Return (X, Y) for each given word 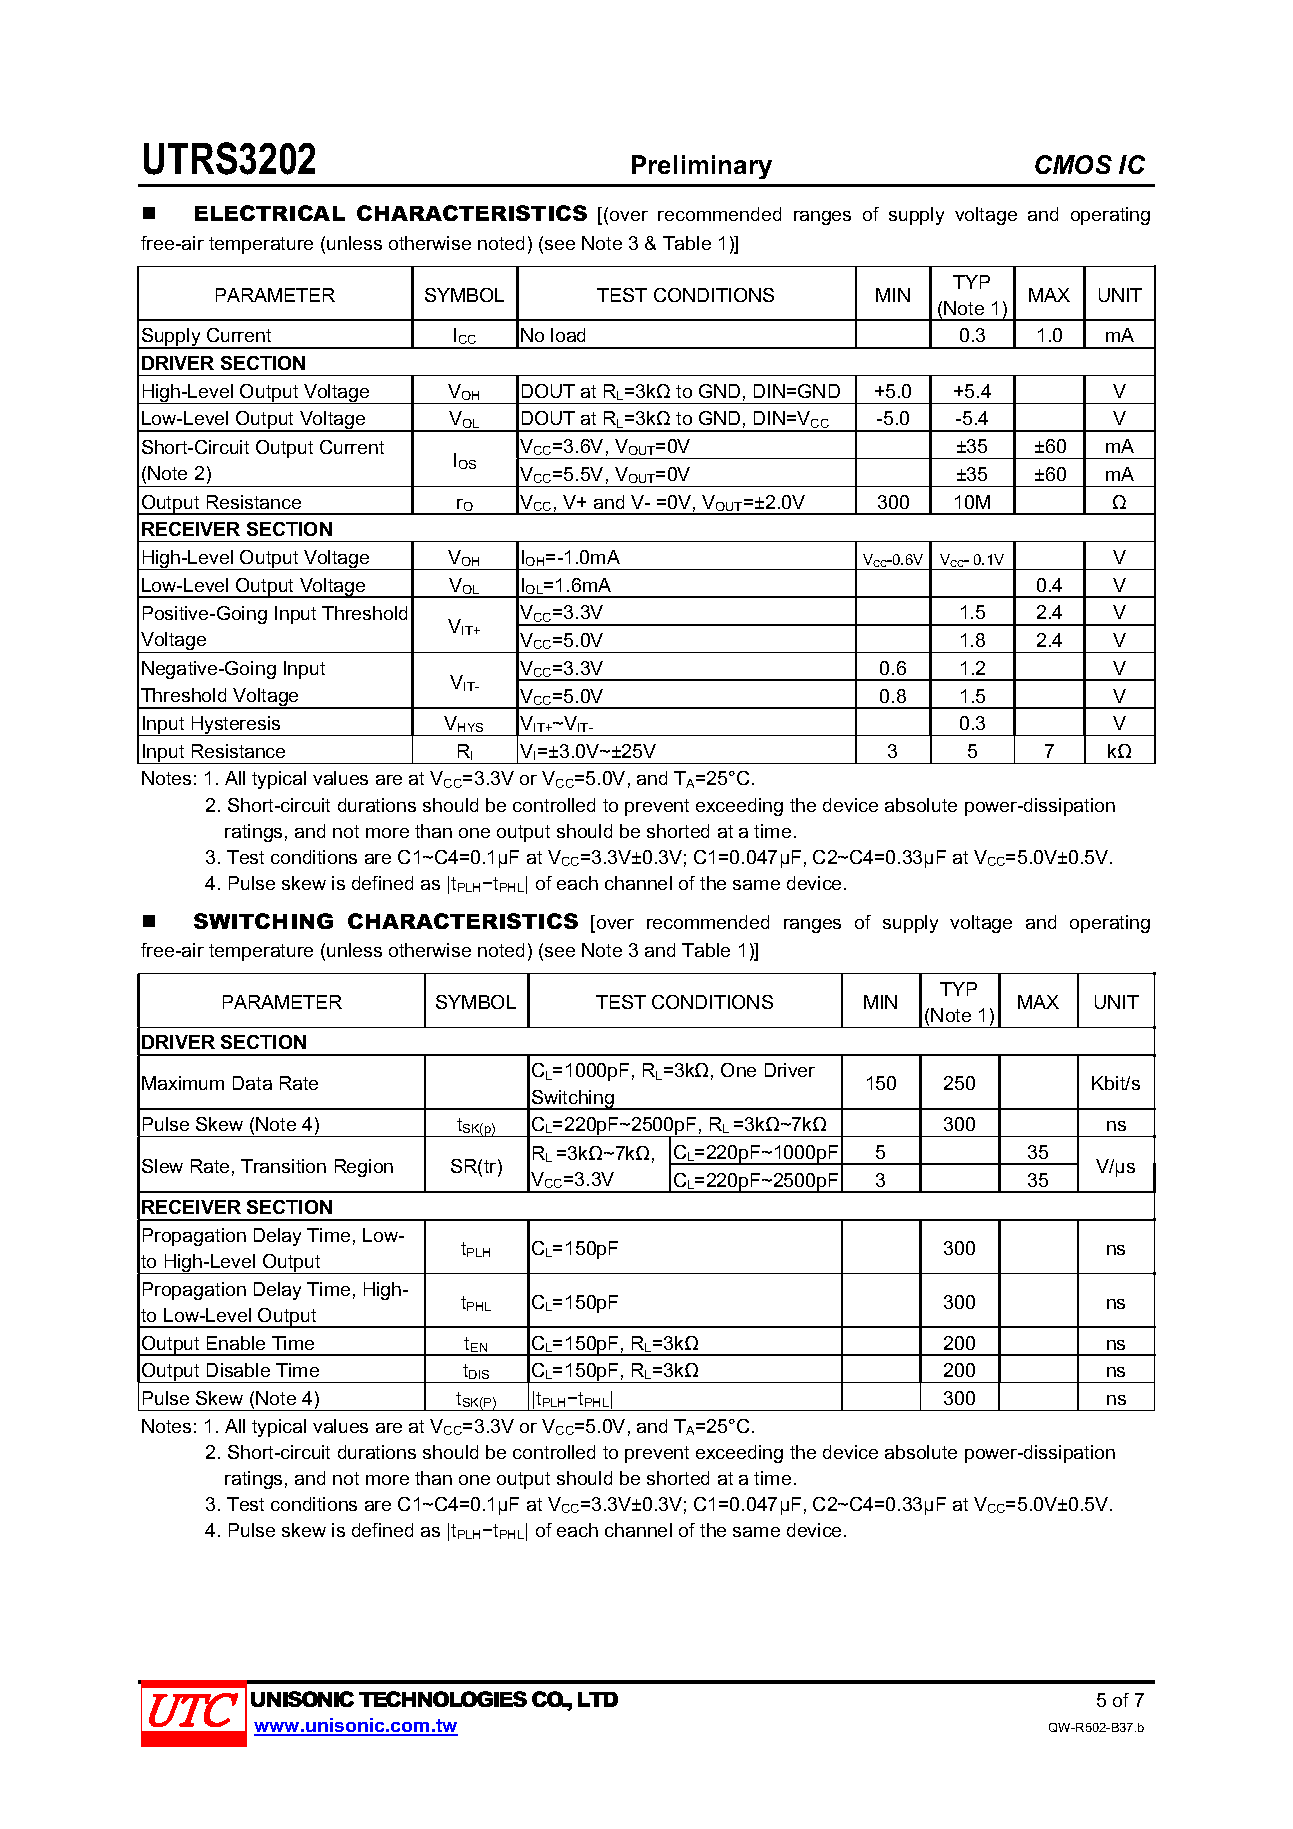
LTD (598, 1699)
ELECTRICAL (270, 213)
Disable (238, 1370)
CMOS (1073, 164)
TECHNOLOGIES (443, 1699)
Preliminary (702, 167)
